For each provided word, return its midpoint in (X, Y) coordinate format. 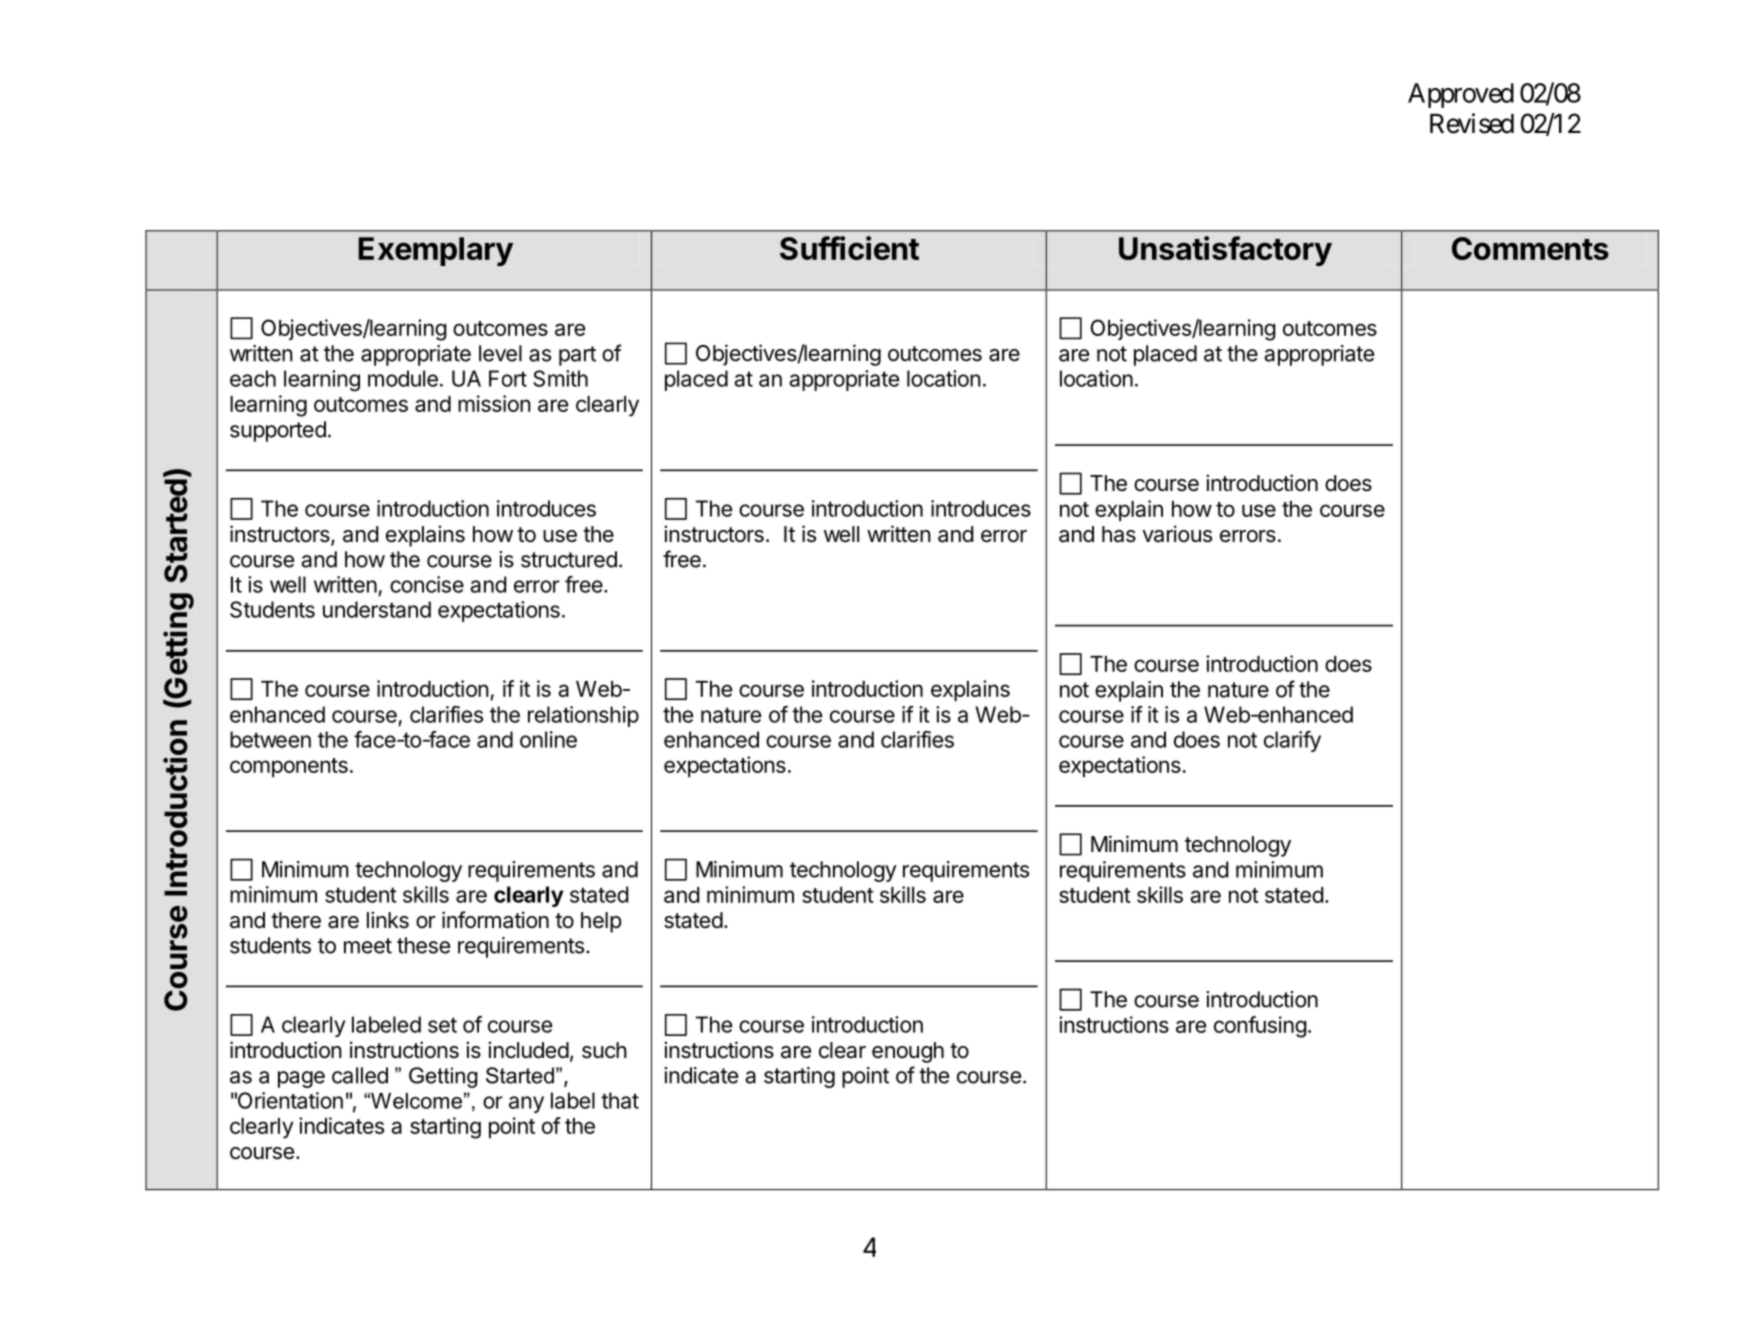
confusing (1260, 1027)
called (360, 1075)
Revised (1472, 123)
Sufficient (849, 248)
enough (908, 1052)
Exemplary (436, 251)
